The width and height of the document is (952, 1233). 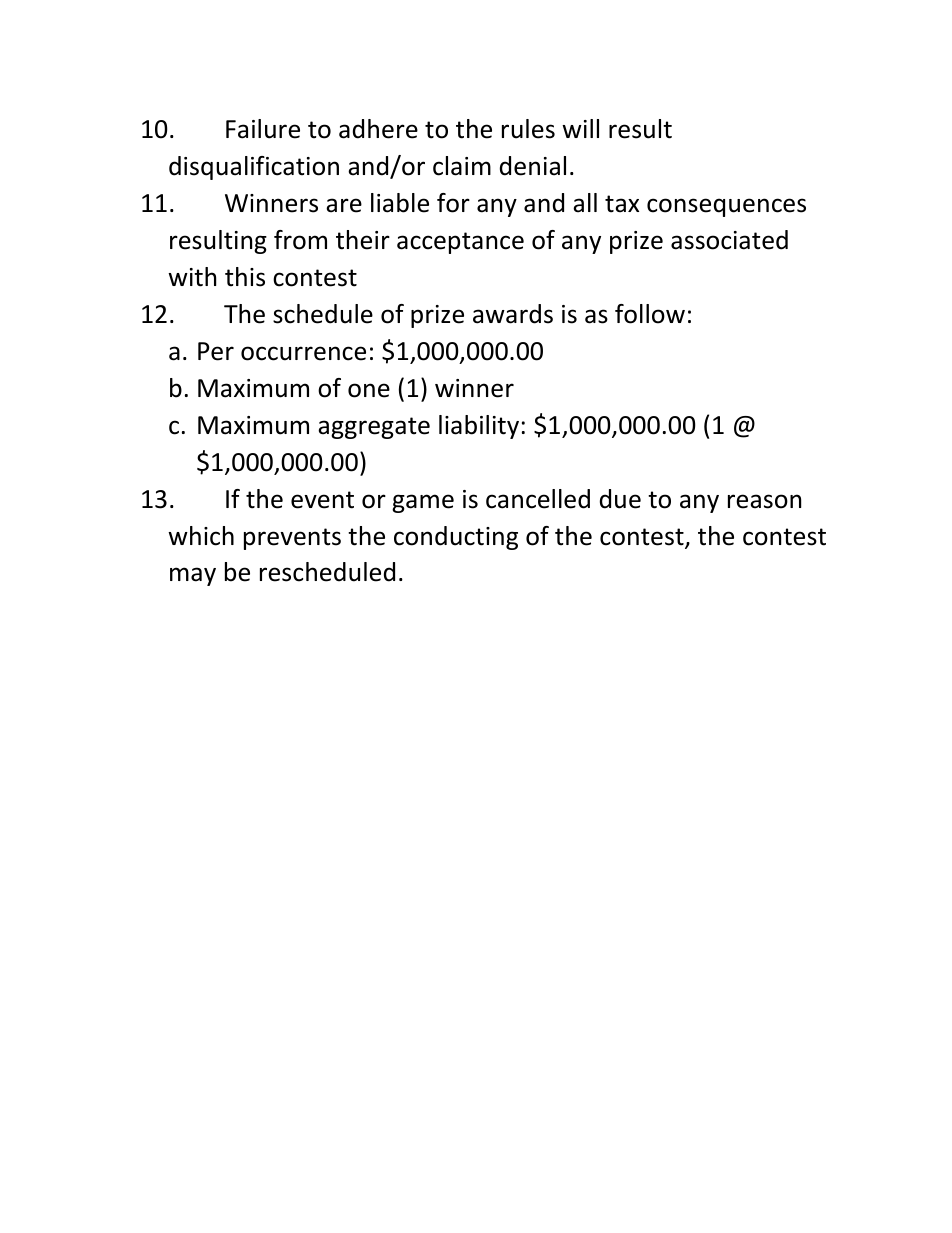 What do you see at coordinates (300, 240) in the document?
I see `from` at bounding box center [300, 240].
